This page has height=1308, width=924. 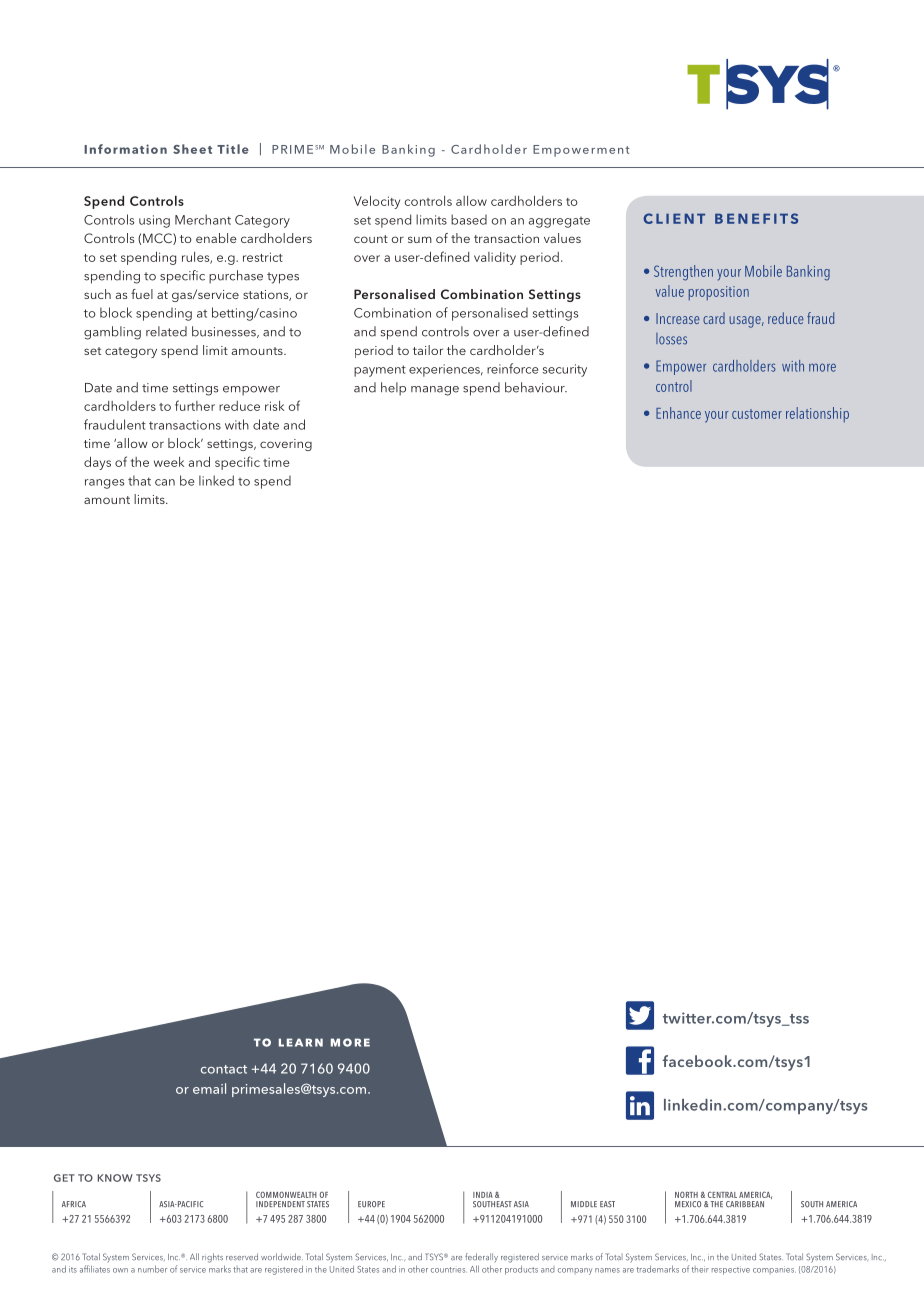 What do you see at coordinates (224, 1069) in the page?
I see `contact` at bounding box center [224, 1069].
